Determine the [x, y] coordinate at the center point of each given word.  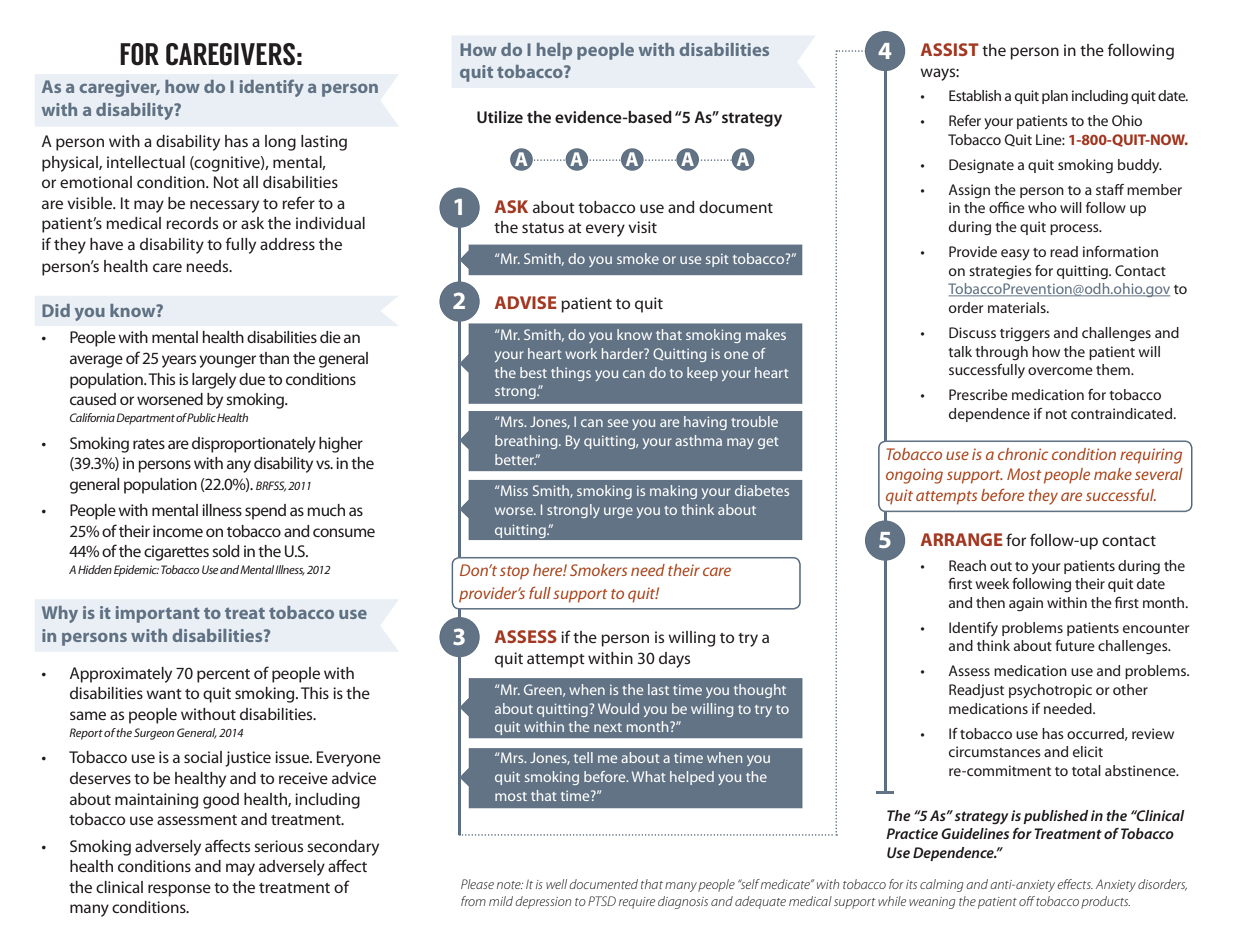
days [674, 660]
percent [223, 676]
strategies [1000, 272]
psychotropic [1050, 691]
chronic [1023, 454]
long [280, 143]
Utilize [500, 117]
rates [149, 444]
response [179, 890]
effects [1075, 884]
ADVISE [526, 302]
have [106, 244]
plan [1055, 97]
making [673, 492]
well [556, 884]
